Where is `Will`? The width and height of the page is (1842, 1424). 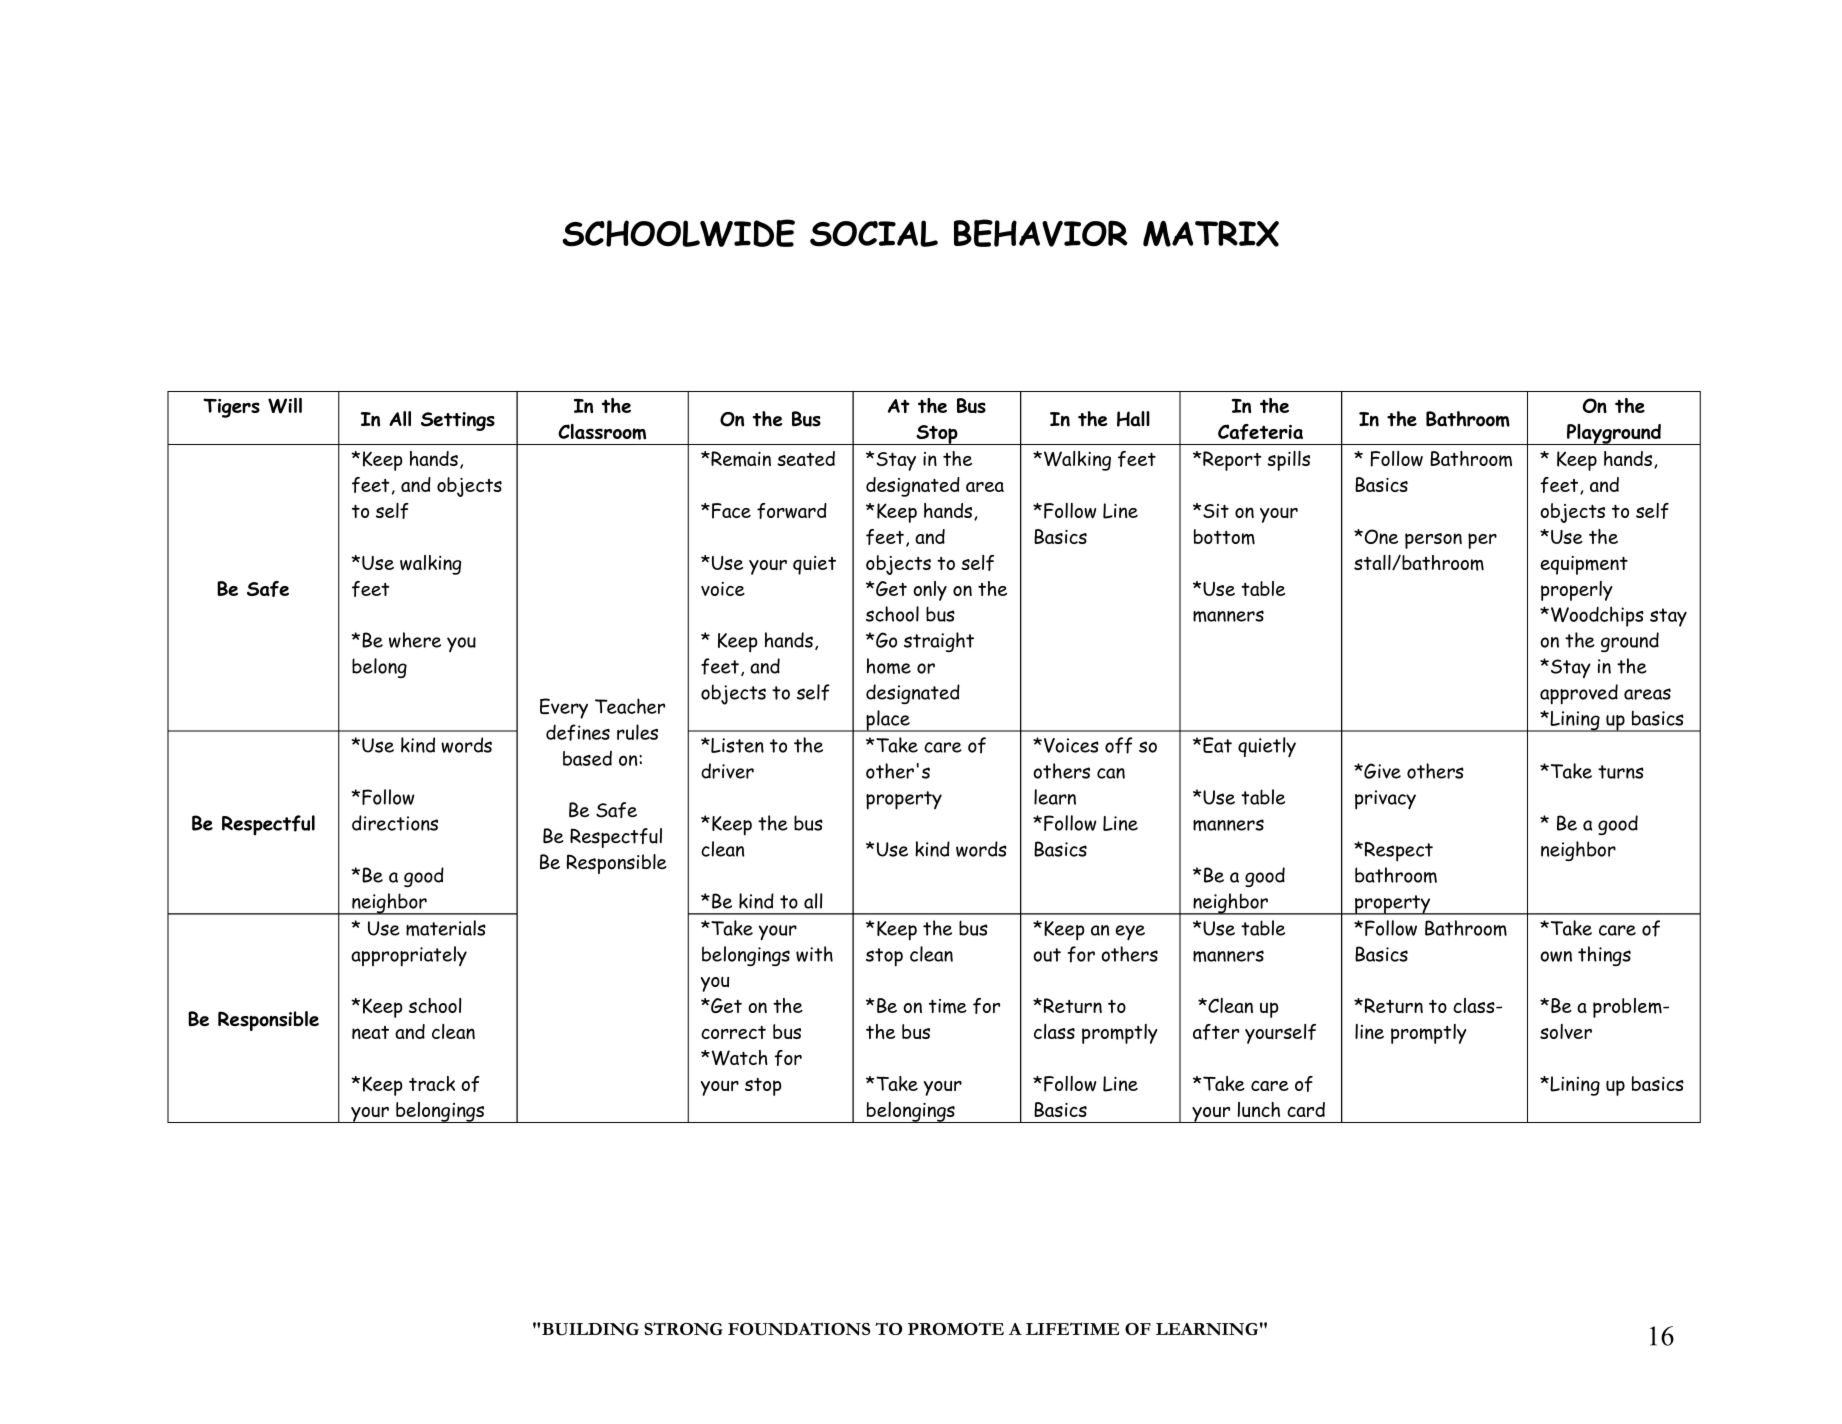 Will is located at coordinates (285, 406).
